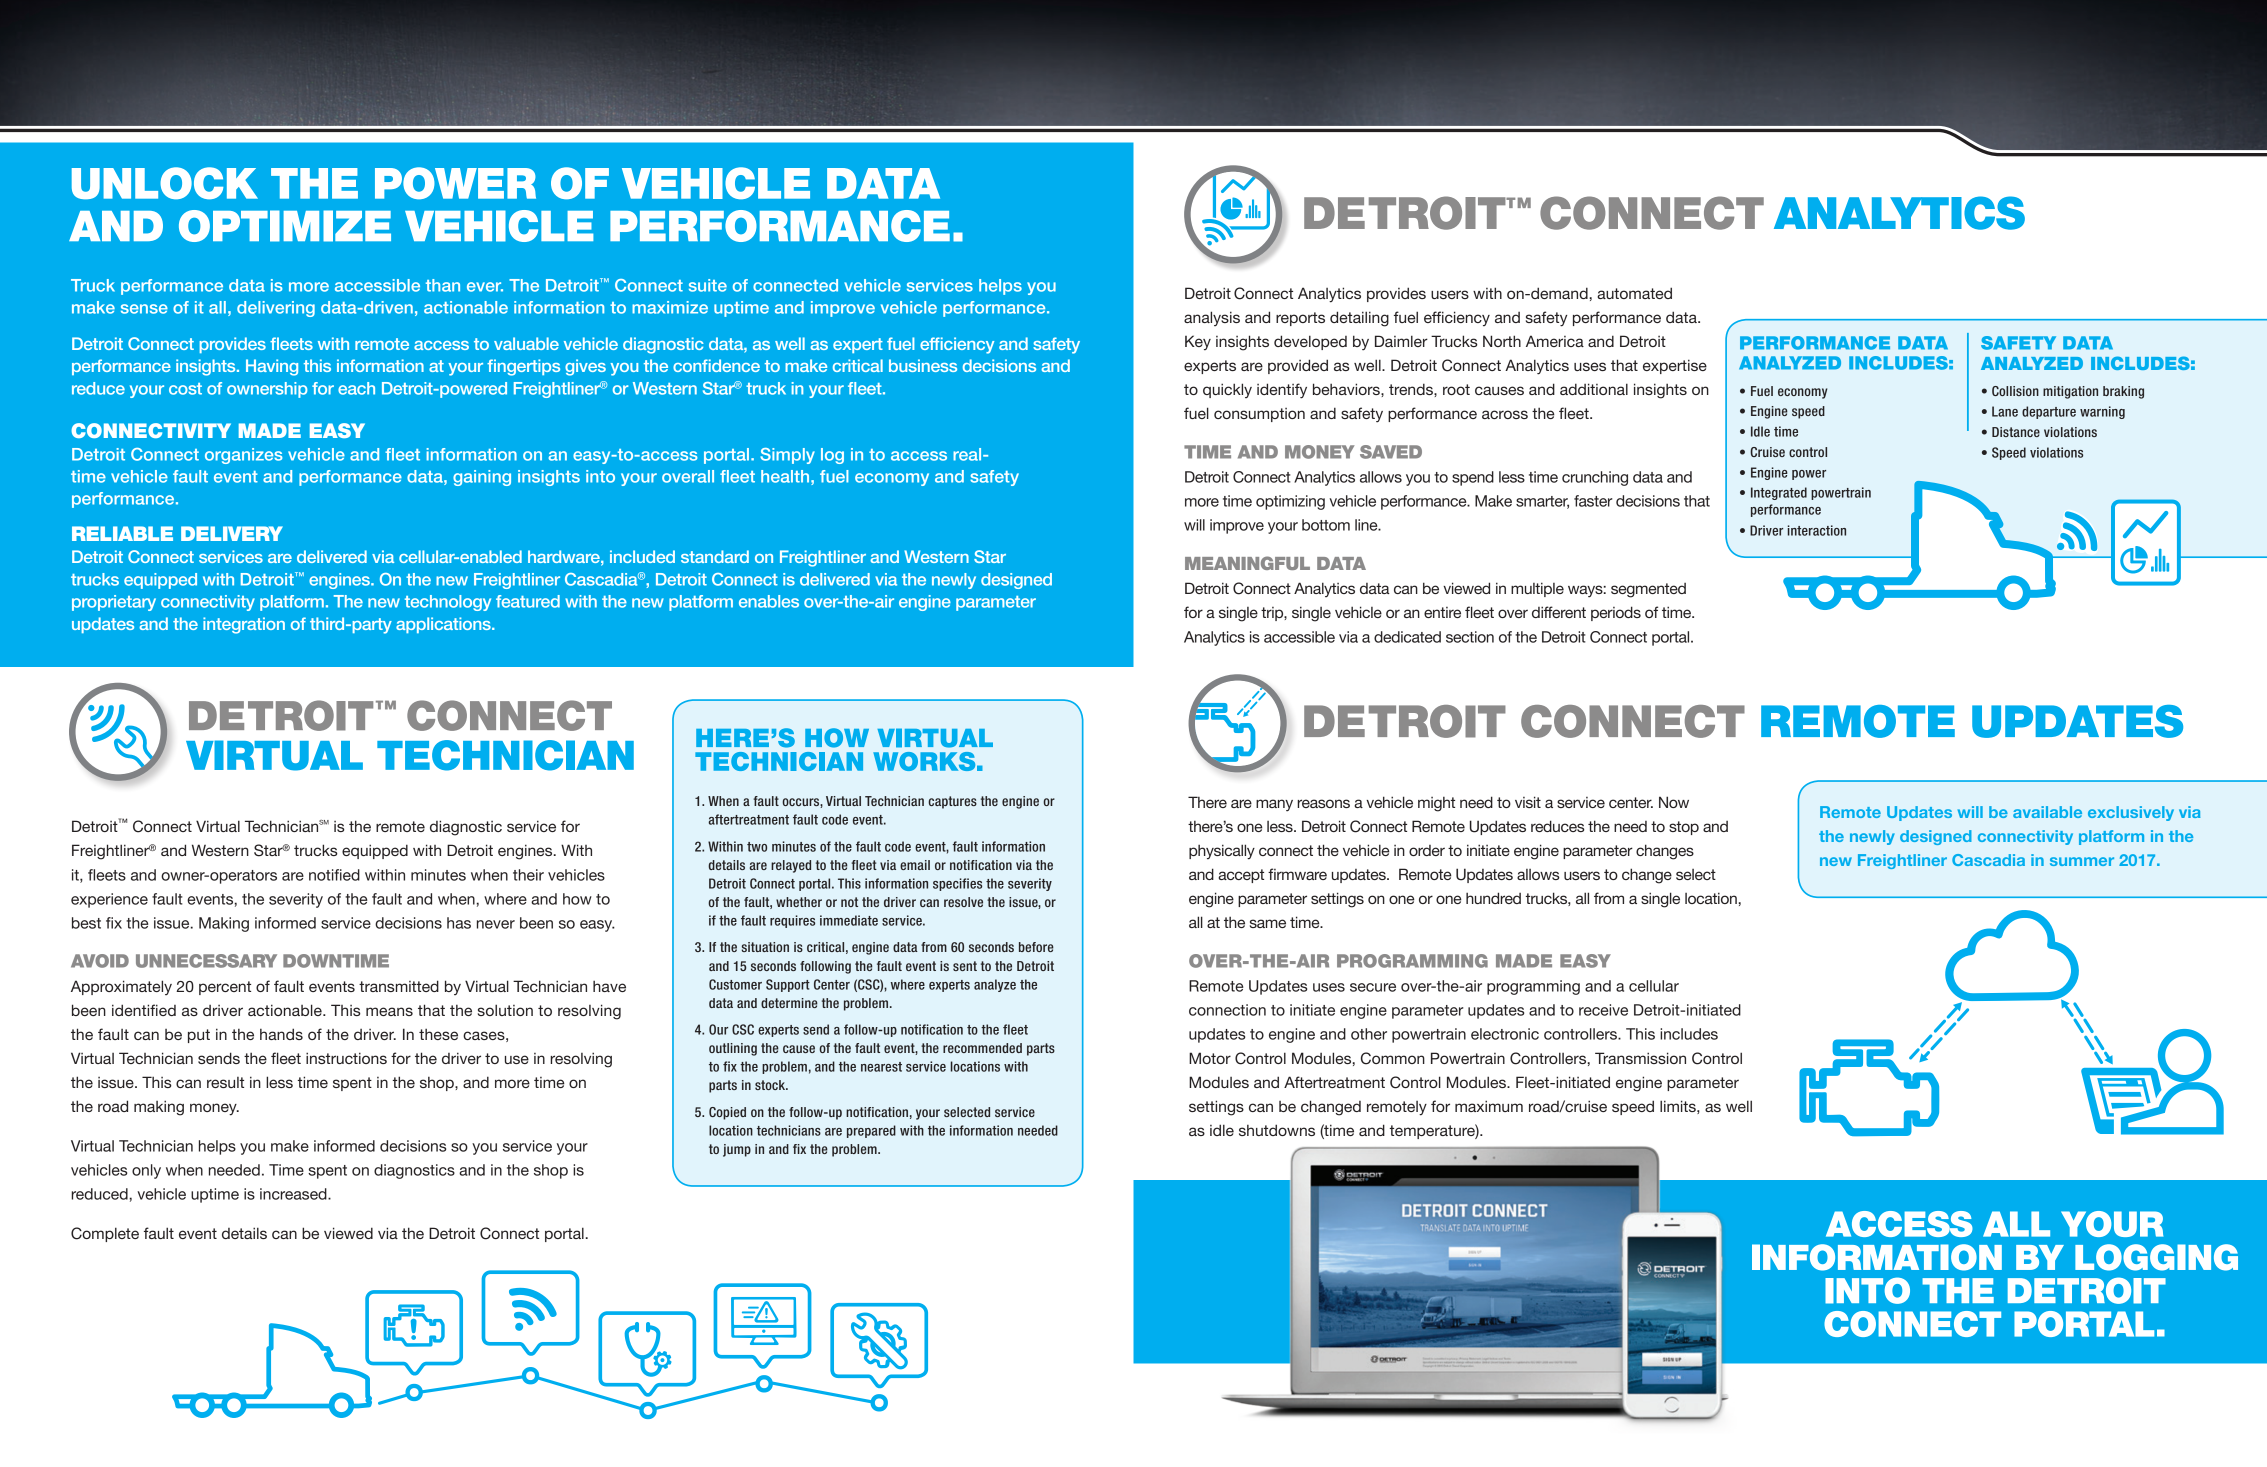 The width and height of the document is (2267, 1467). I want to click on analysis, so click(1212, 318).
